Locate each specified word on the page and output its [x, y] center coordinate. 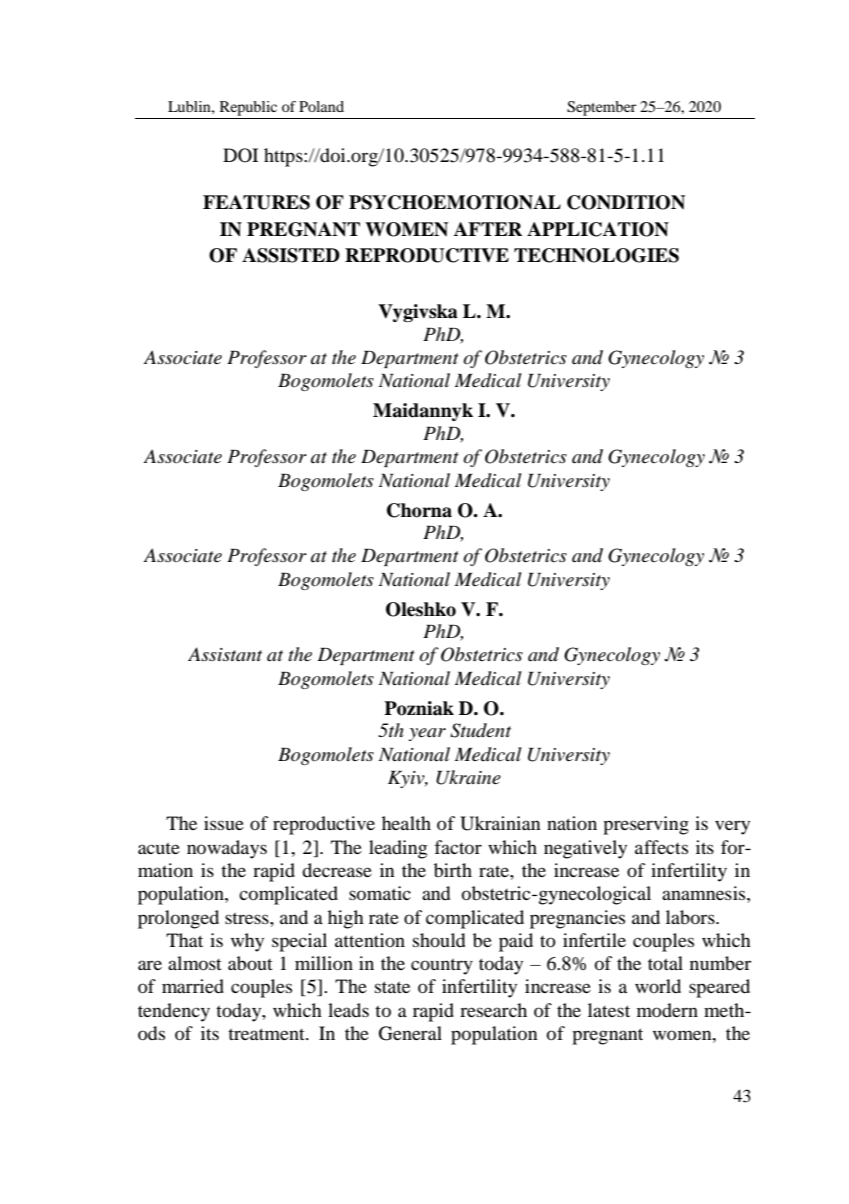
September [601, 108]
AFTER [488, 229]
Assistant [225, 654]
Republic [248, 108]
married [193, 986]
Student [480, 730]
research [493, 1010]
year [427, 734]
